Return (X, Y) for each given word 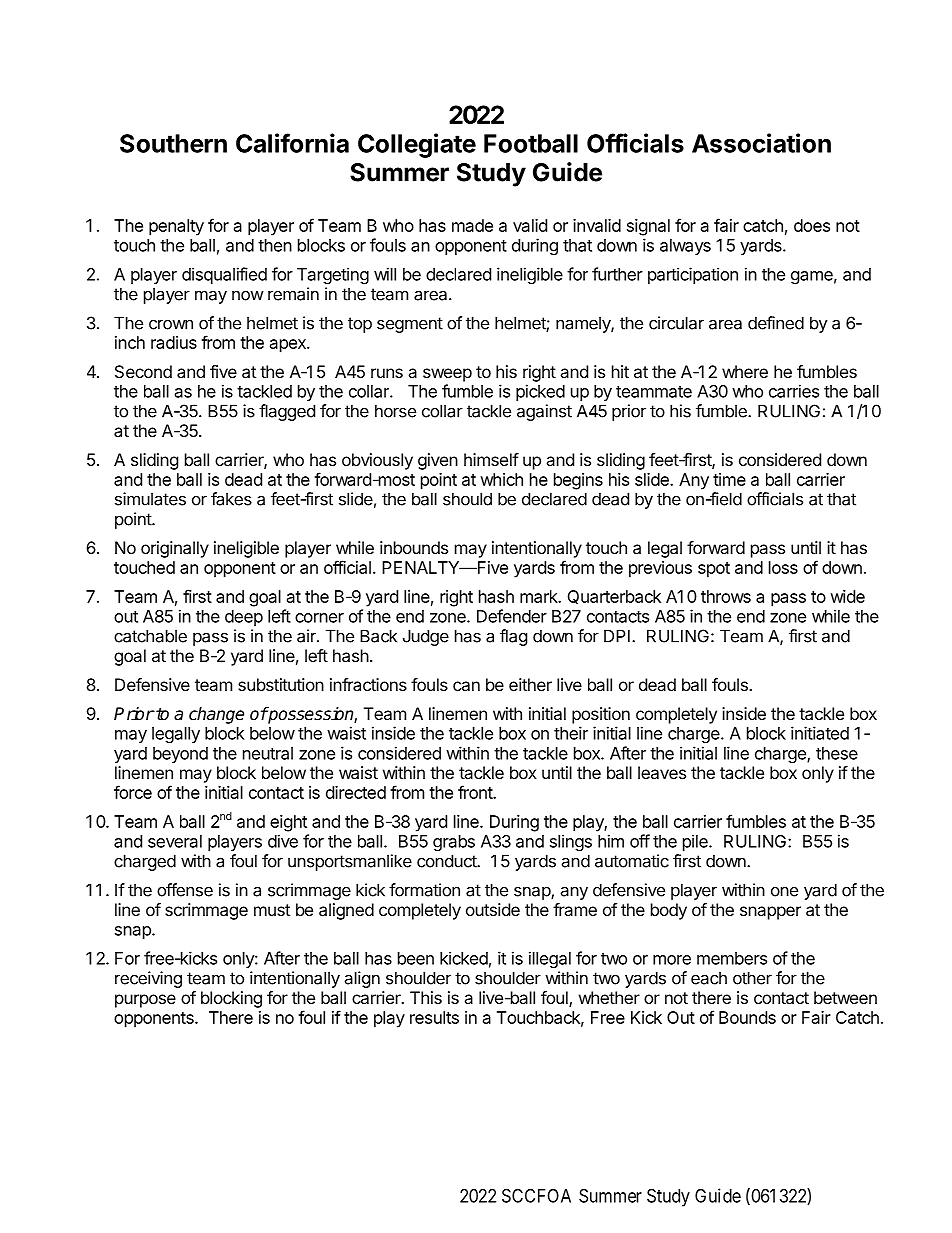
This (426, 997)
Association (761, 143)
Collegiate (417, 145)
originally (175, 549)
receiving (148, 979)
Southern (173, 143)
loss (783, 567)
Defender (512, 616)
